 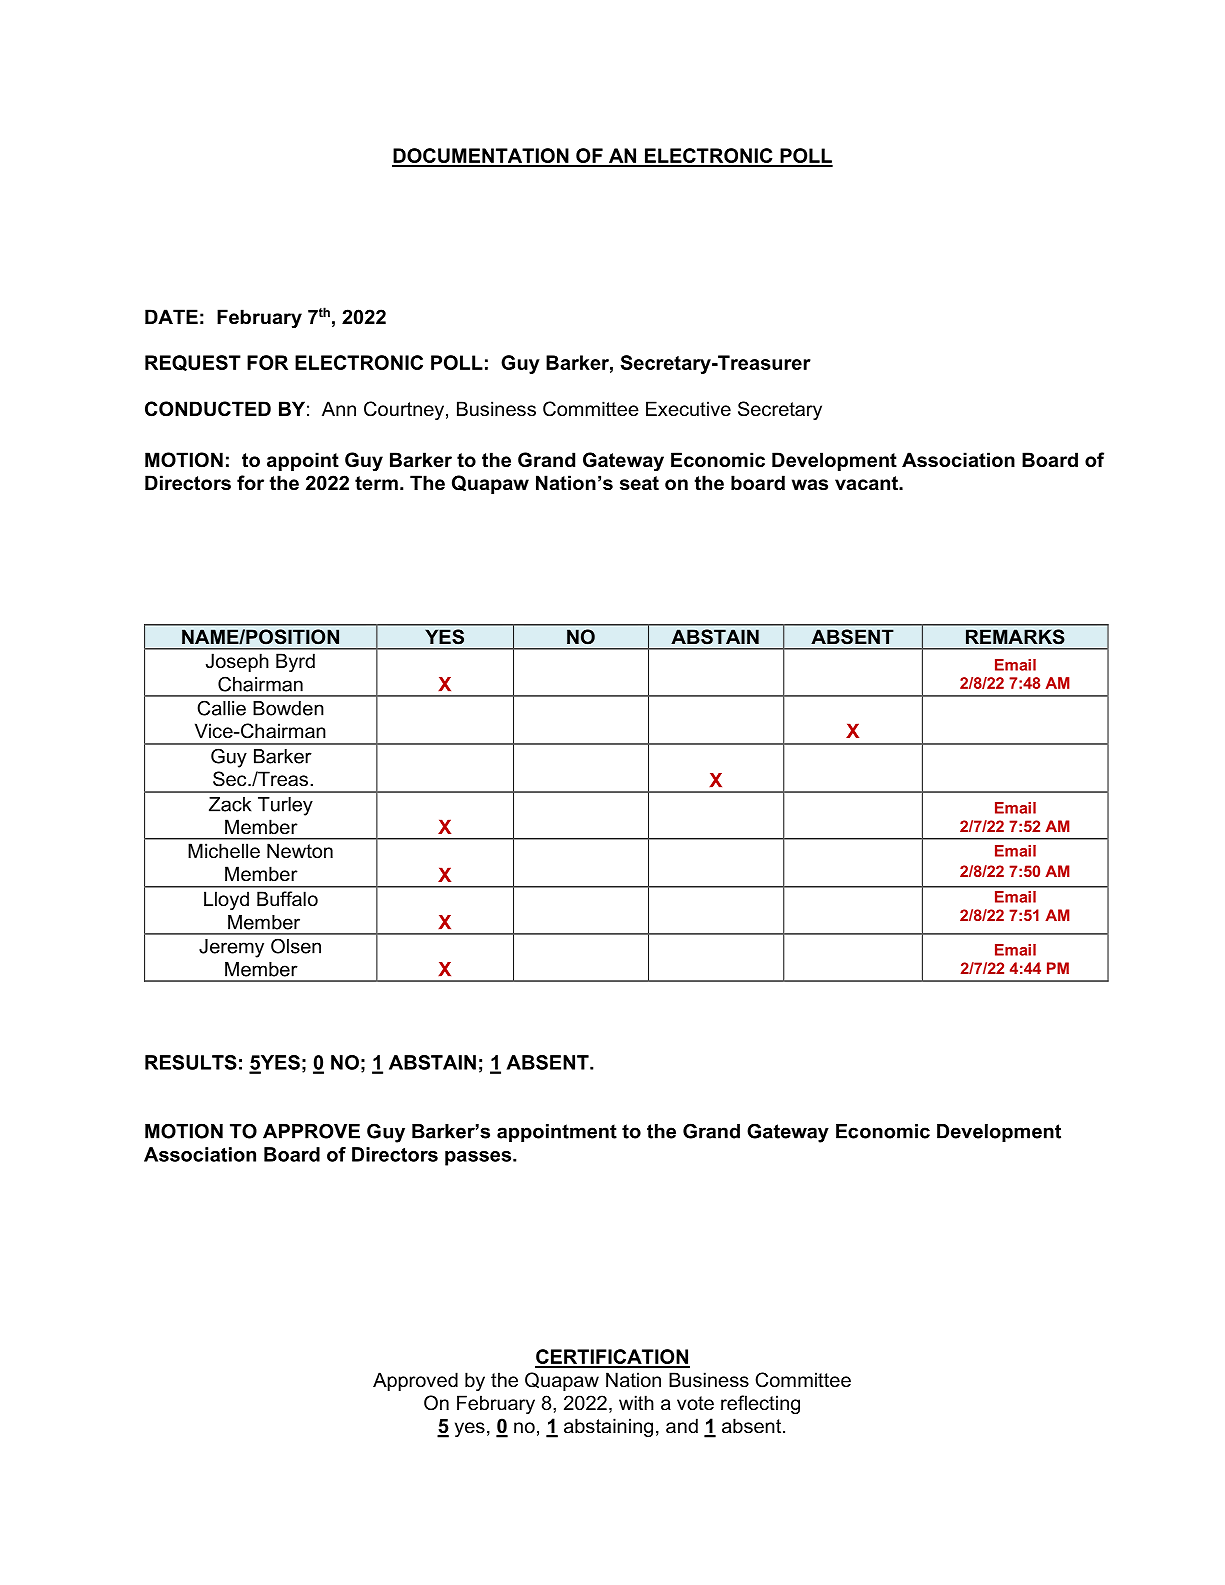 I want to click on Bowden, so click(x=288, y=708).
